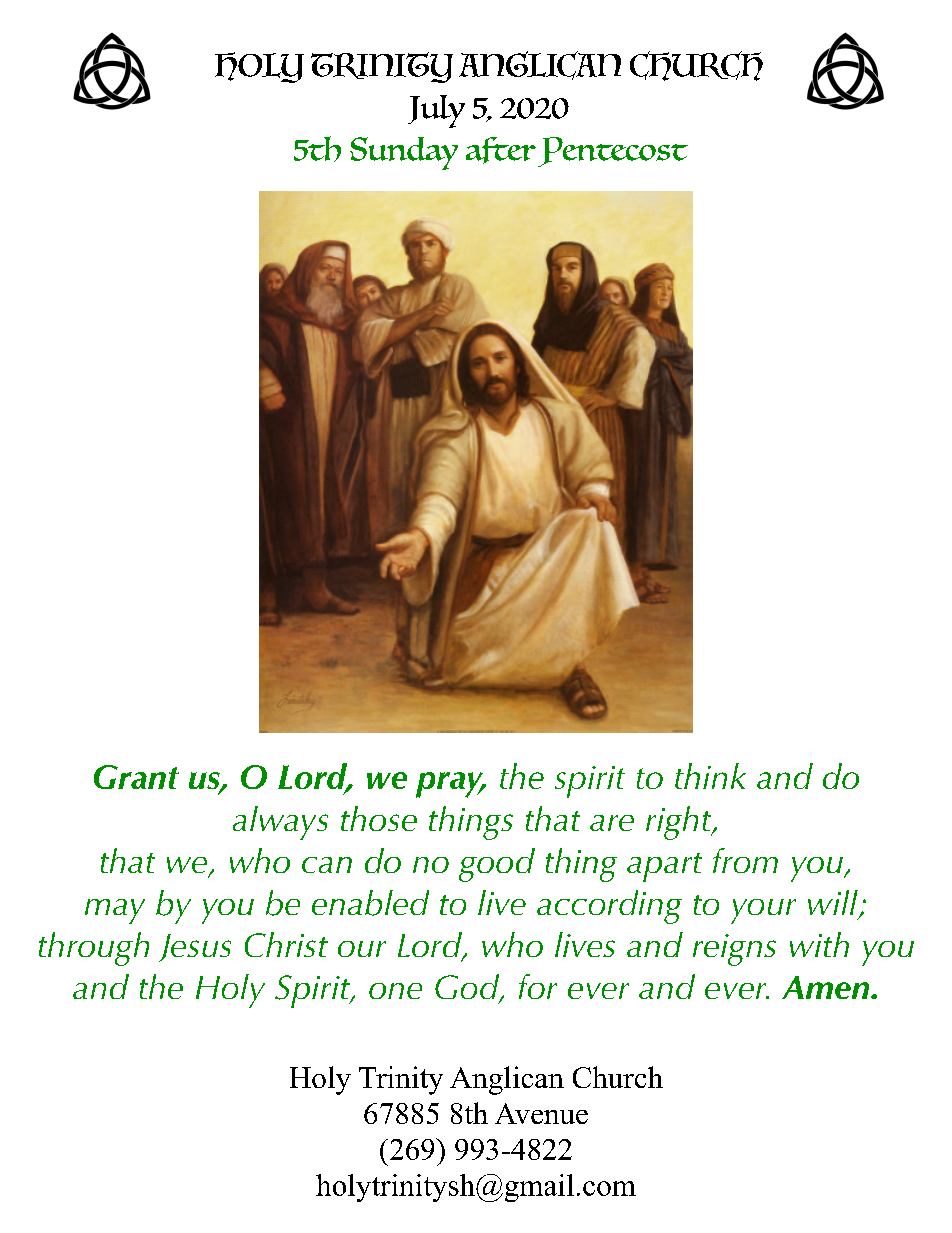  I want to click on after, so click(501, 150).
